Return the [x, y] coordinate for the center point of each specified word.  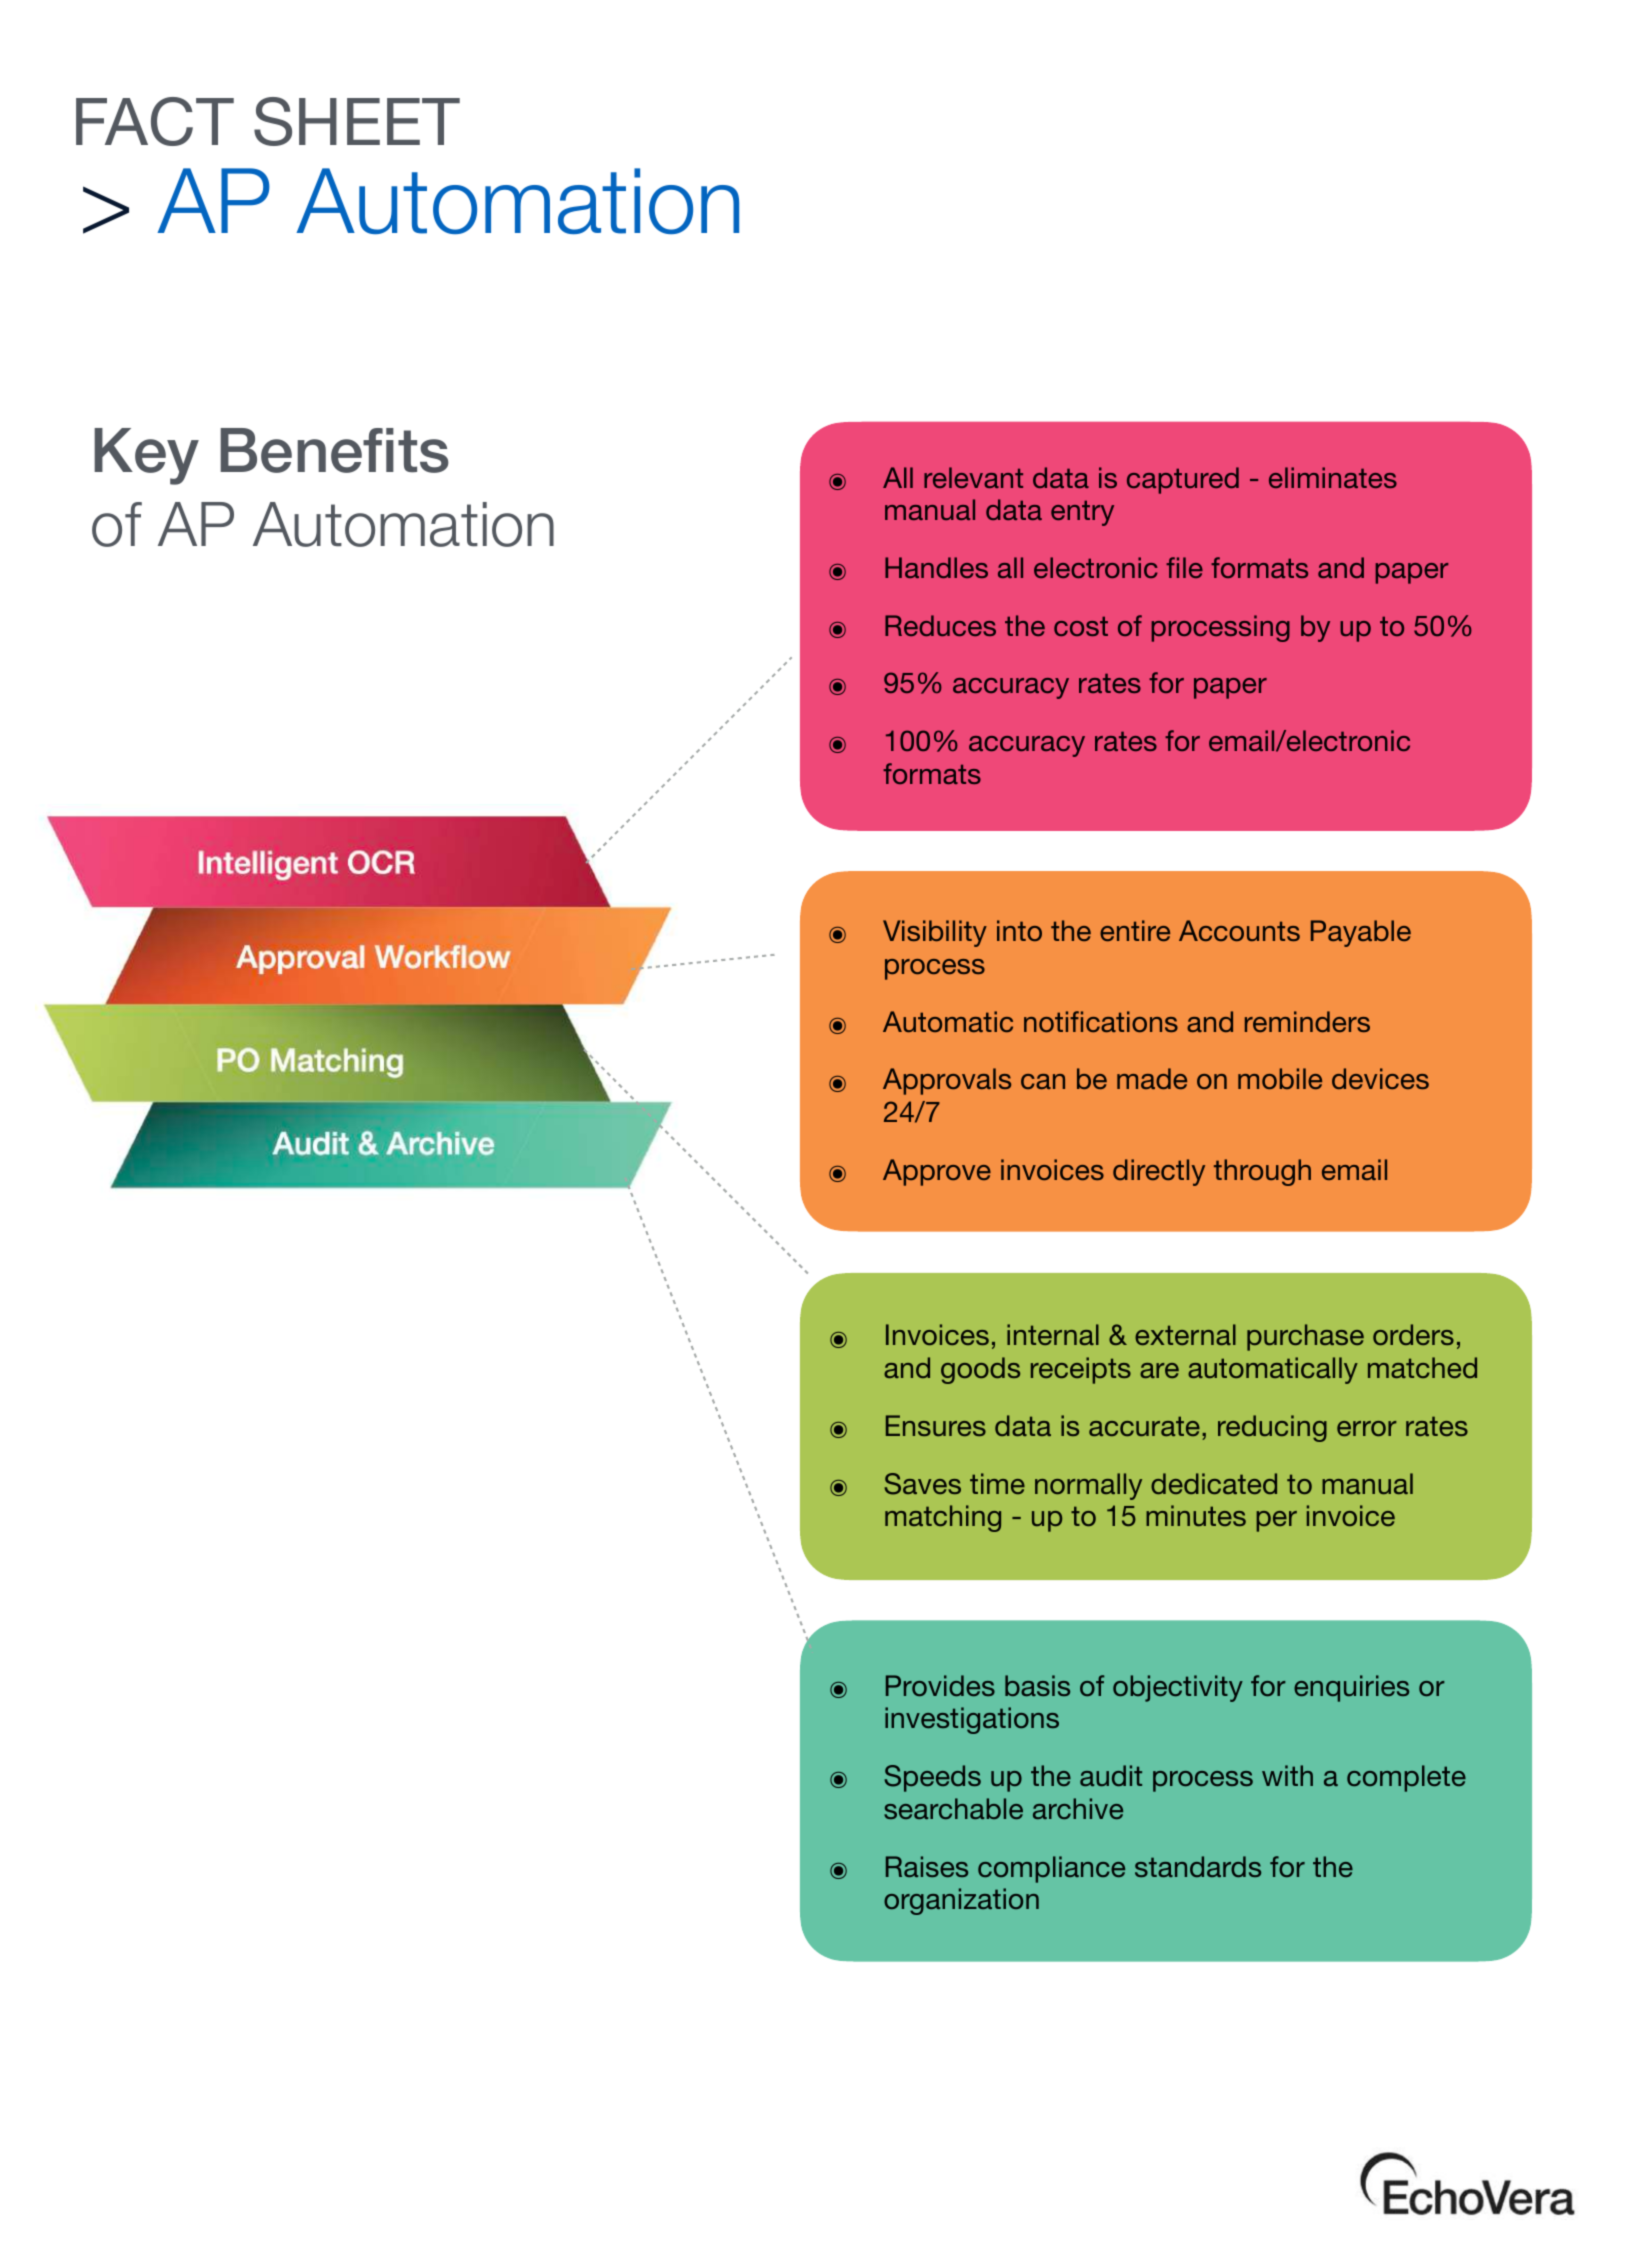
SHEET [357, 121]
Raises [927, 1866]
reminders [1307, 1021]
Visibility [935, 933]
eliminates [1333, 477]
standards [1198, 1866]
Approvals [947, 1081]
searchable [953, 1808]
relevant [973, 477]
